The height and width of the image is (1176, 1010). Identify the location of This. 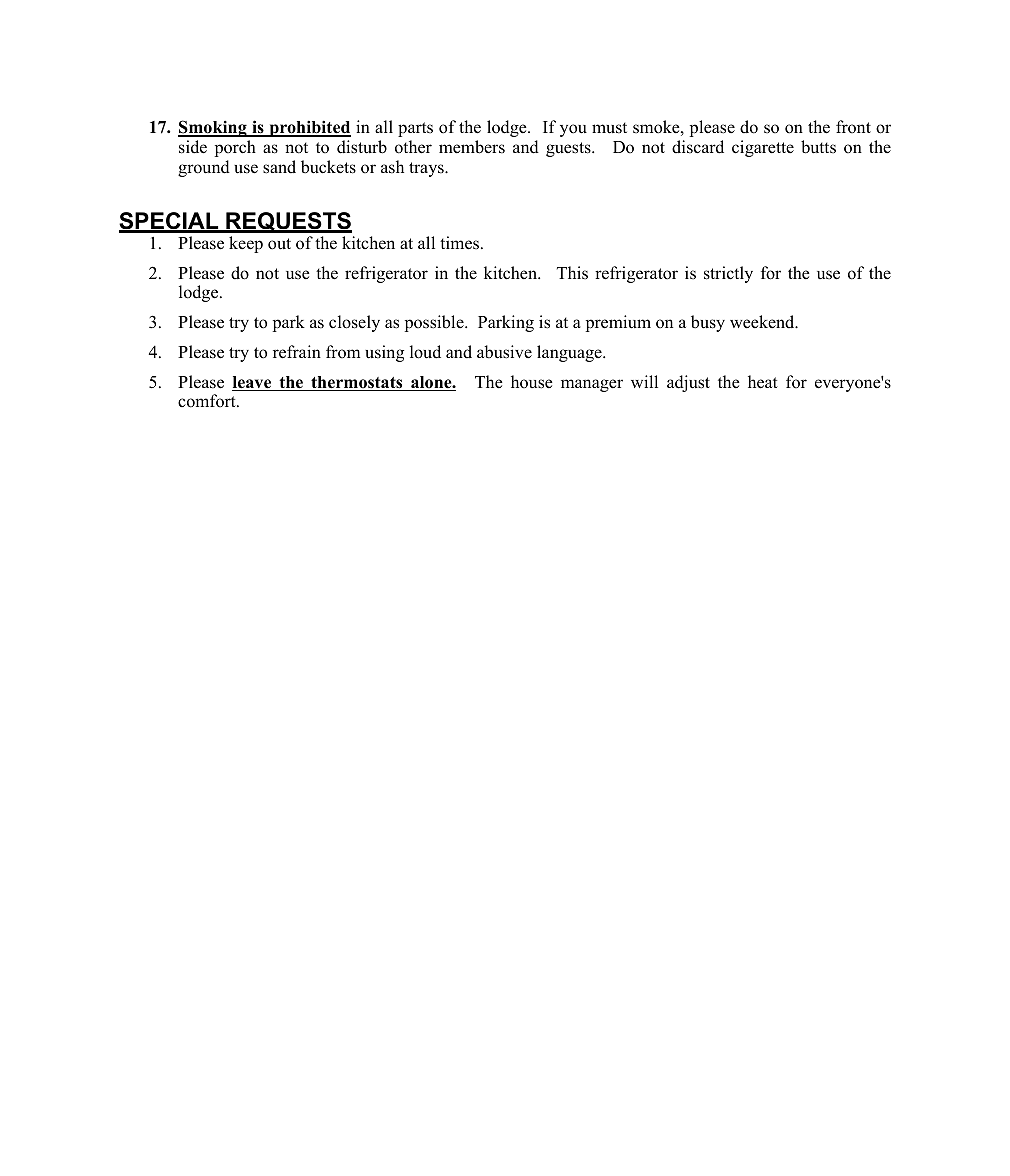
(572, 273).
